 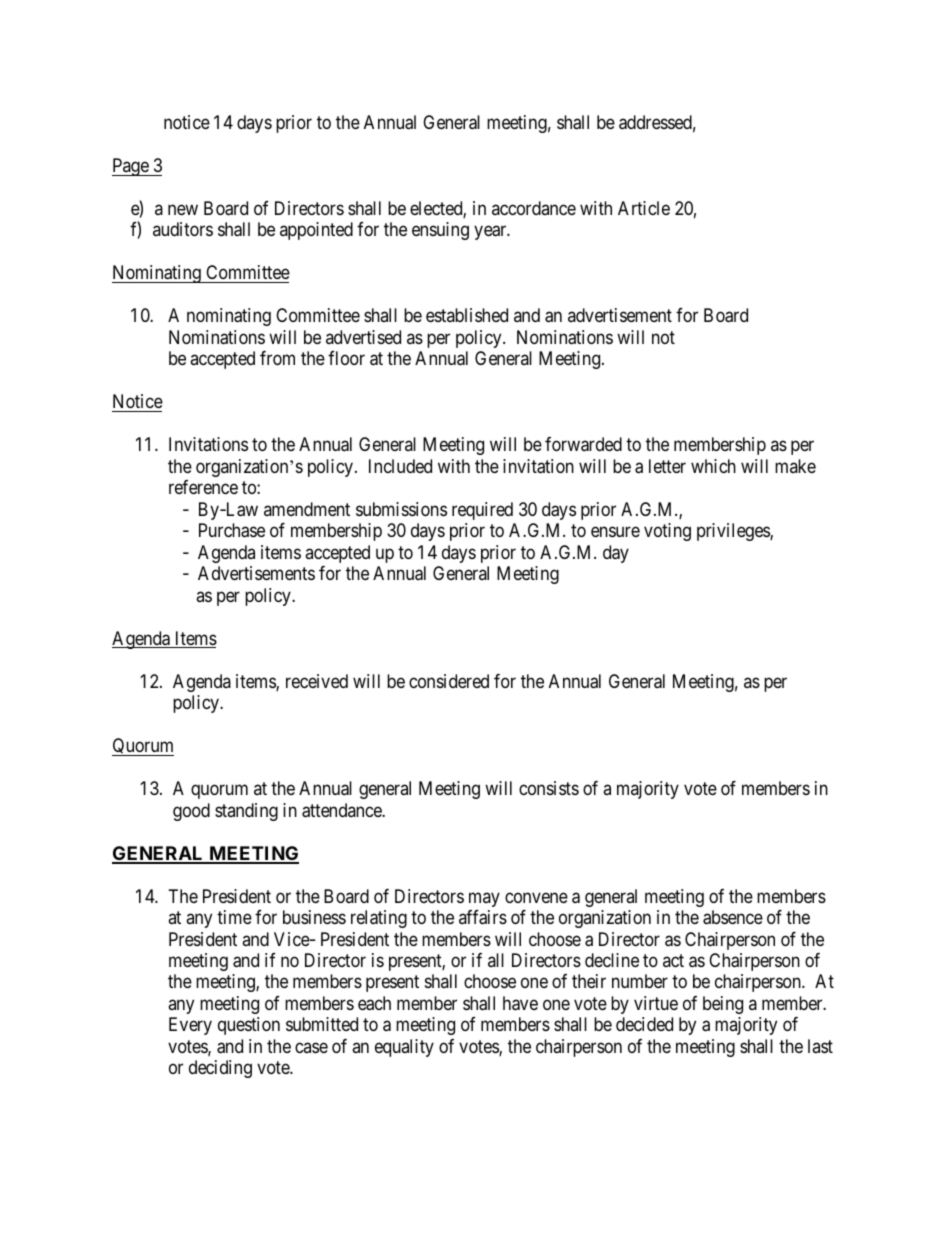 What do you see at coordinates (482, 511) in the screenshot?
I see `required` at bounding box center [482, 511].
